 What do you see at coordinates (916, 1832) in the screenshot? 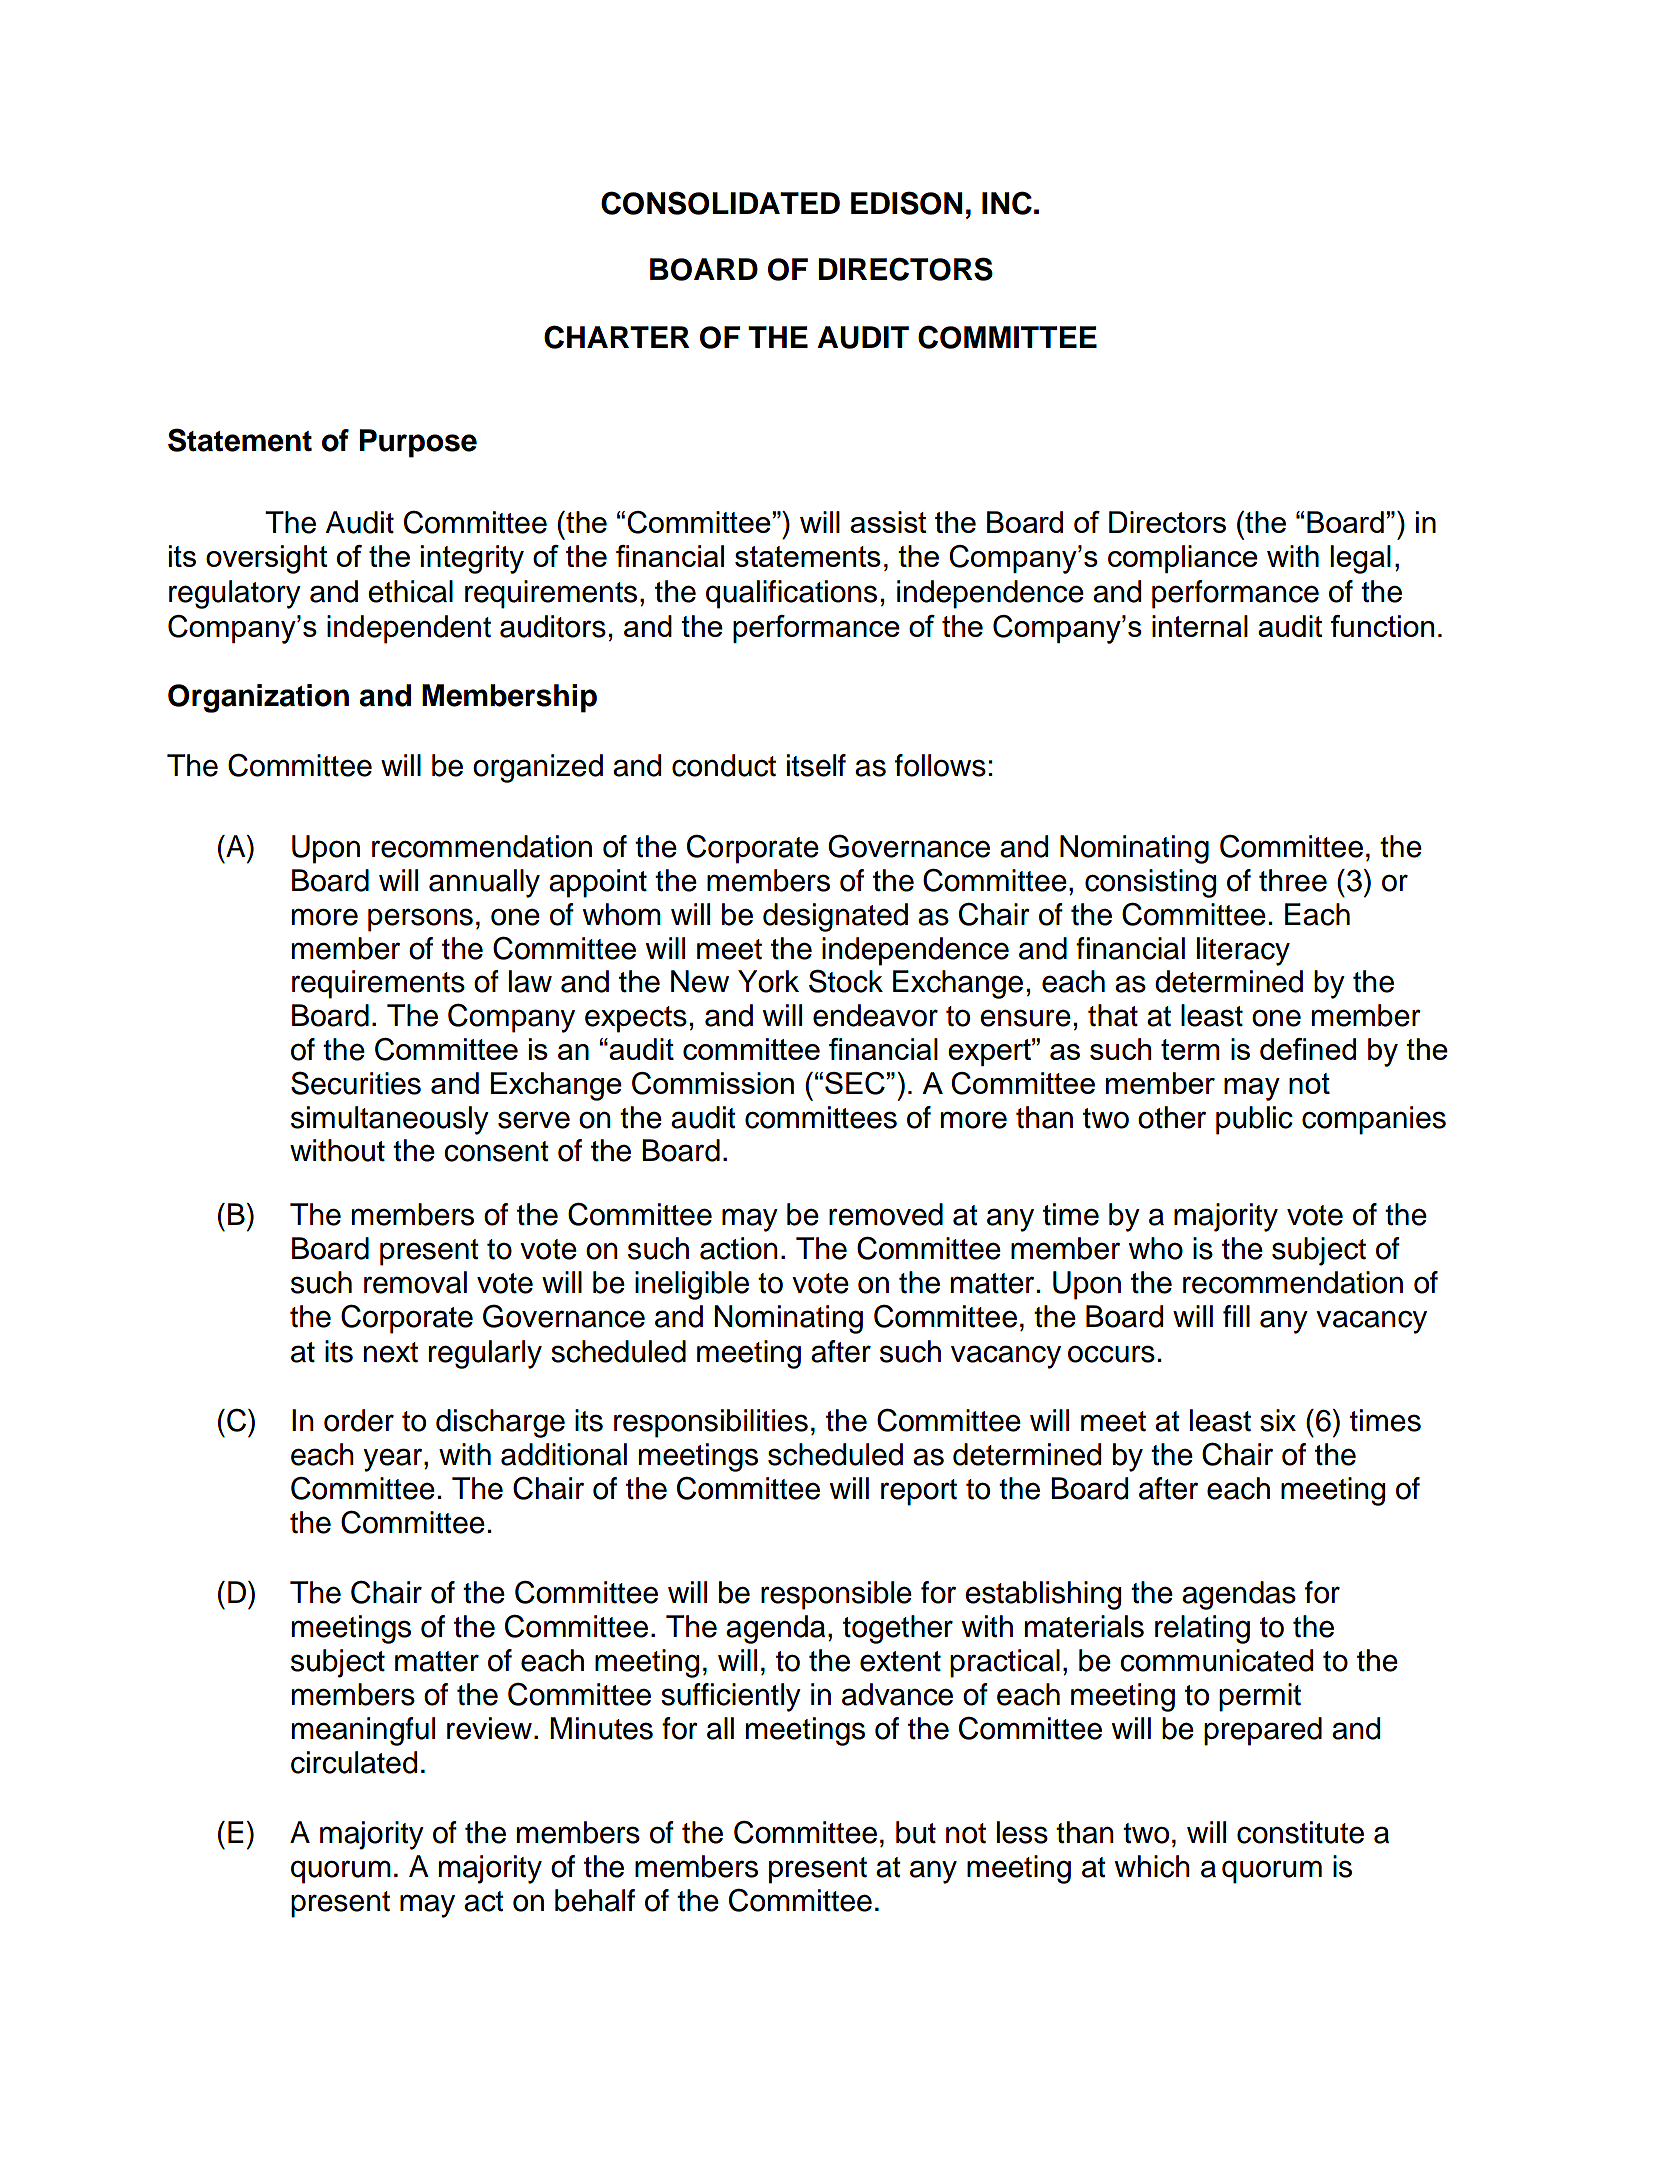
I see `but` at bounding box center [916, 1832].
